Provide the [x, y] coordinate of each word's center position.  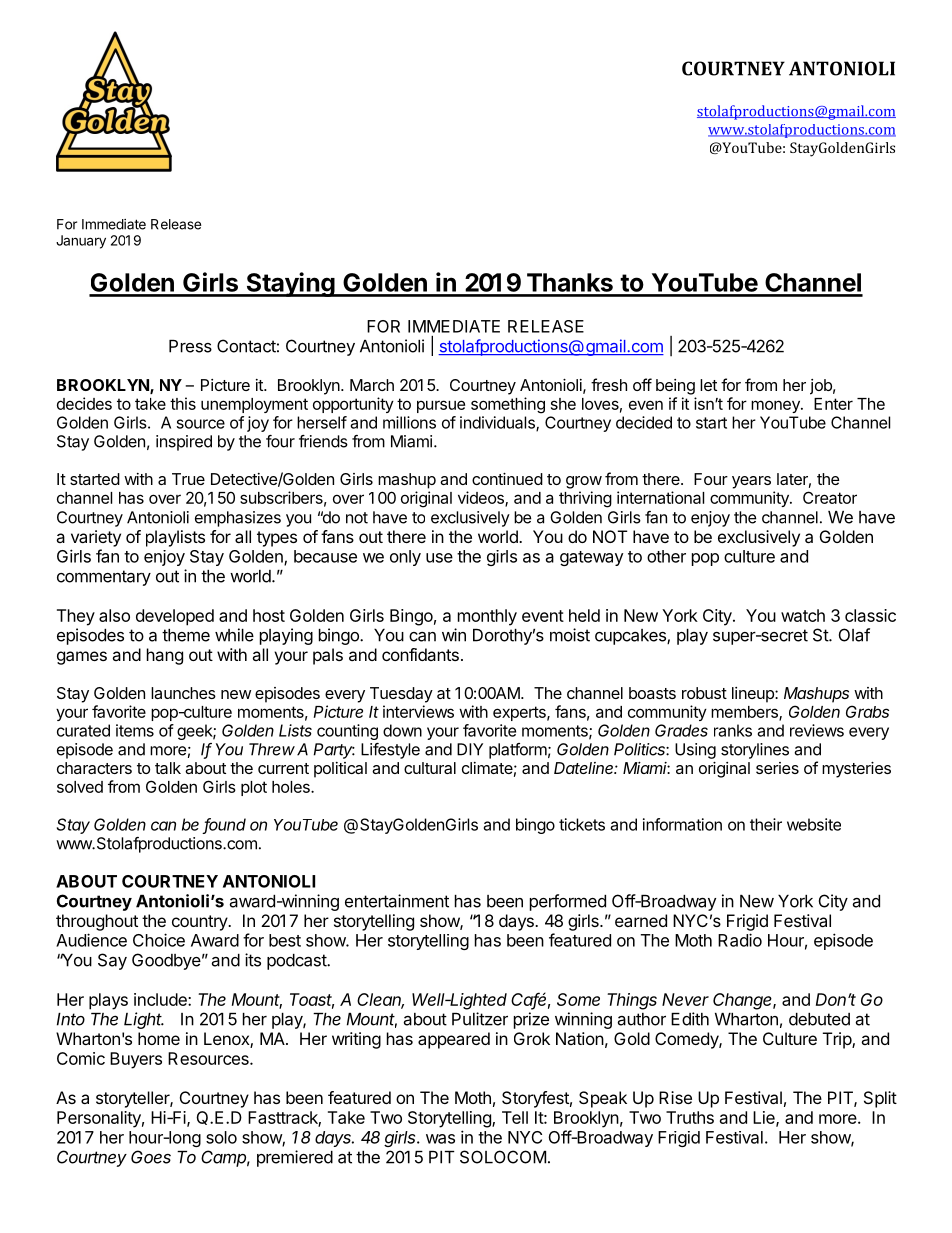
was [440, 1139]
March [372, 385]
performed [568, 902]
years [751, 482]
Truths [690, 1117]
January [81, 242]
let [708, 385]
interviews [418, 711]
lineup [754, 695]
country [200, 923]
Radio [740, 940]
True [188, 479]
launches [183, 693]
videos [482, 498]
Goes [151, 1157]
